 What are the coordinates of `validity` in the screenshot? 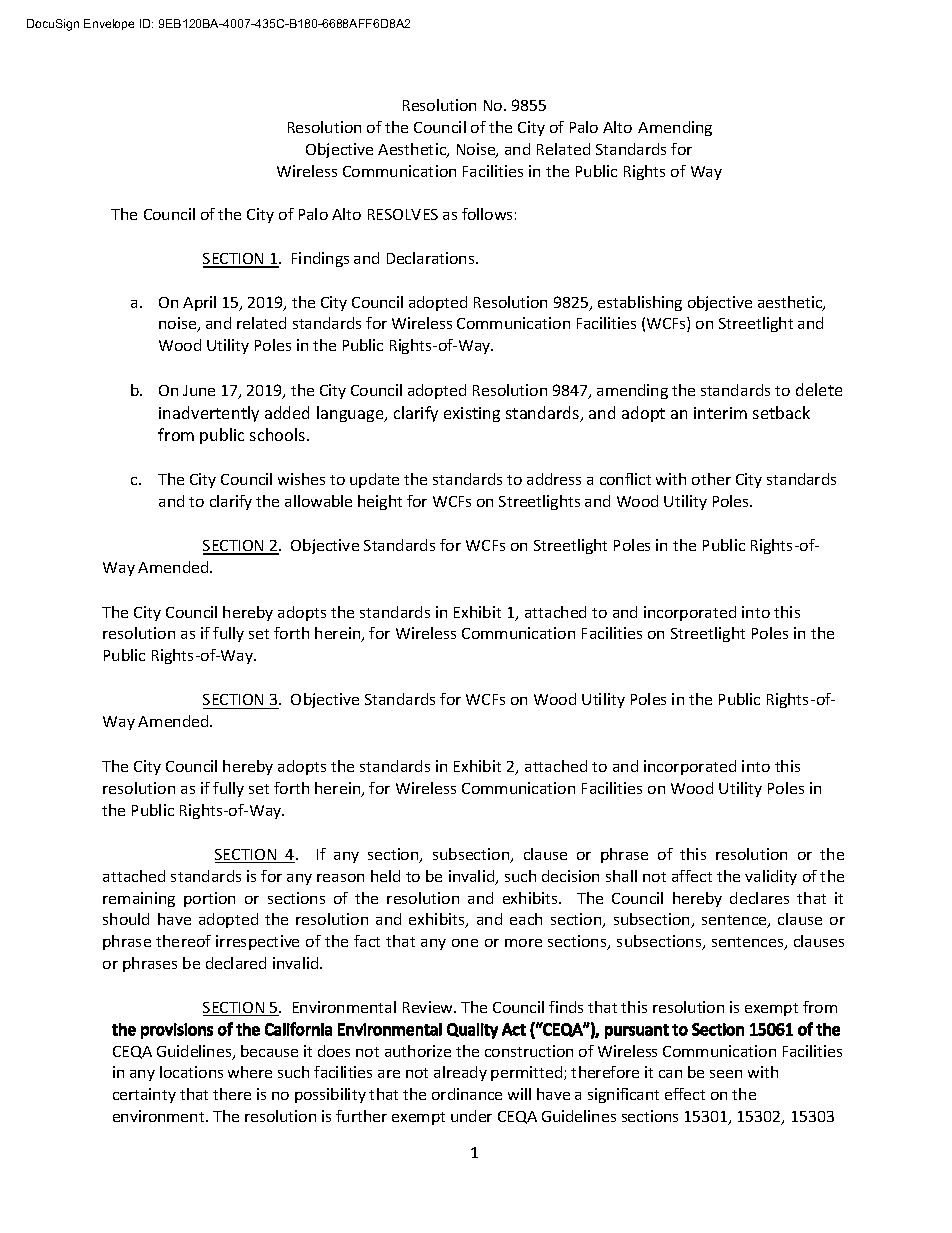 It's located at (771, 877).
